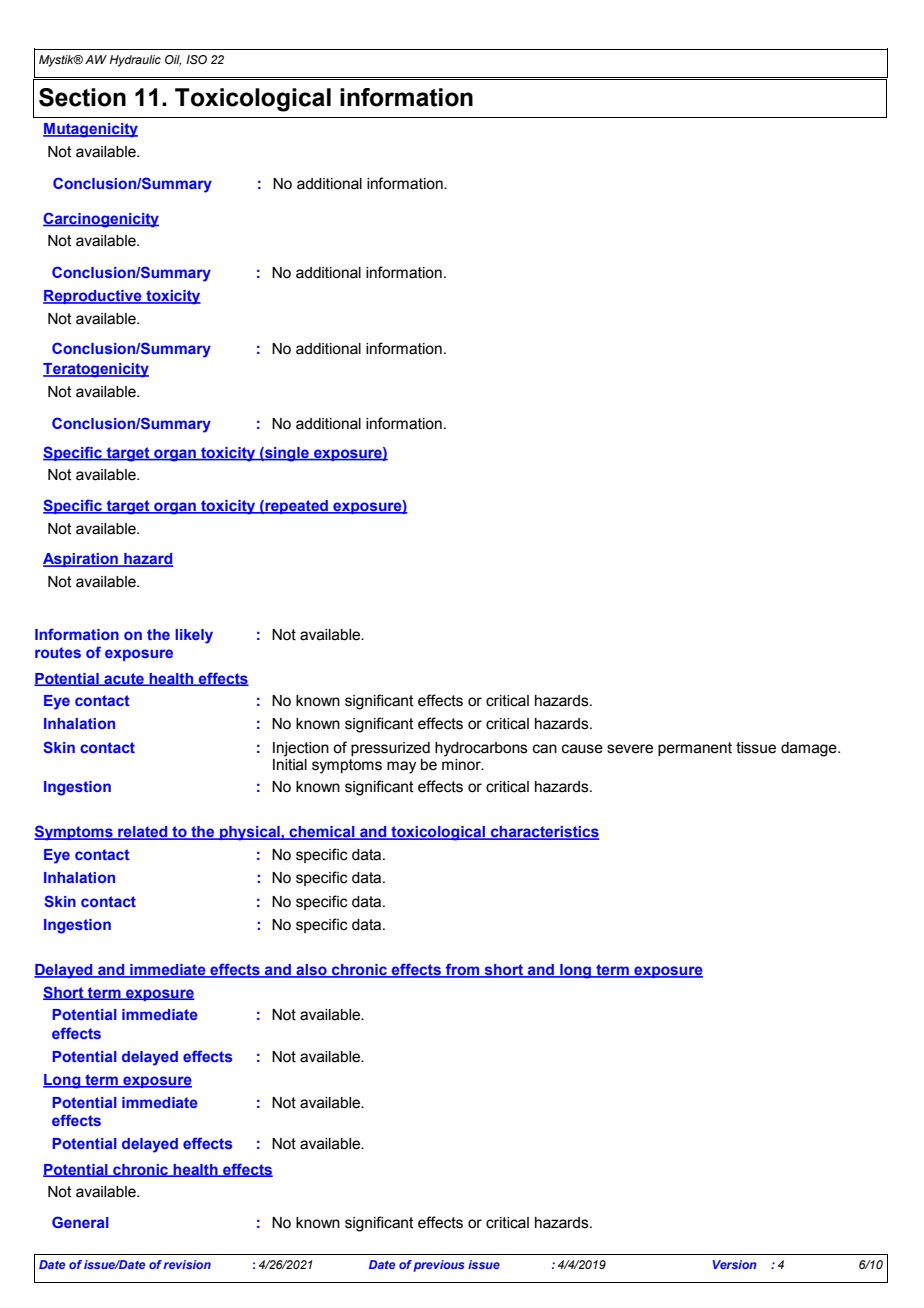 The image size is (924, 1308). What do you see at coordinates (124, 679) in the document?
I see `acute` at bounding box center [124, 679].
